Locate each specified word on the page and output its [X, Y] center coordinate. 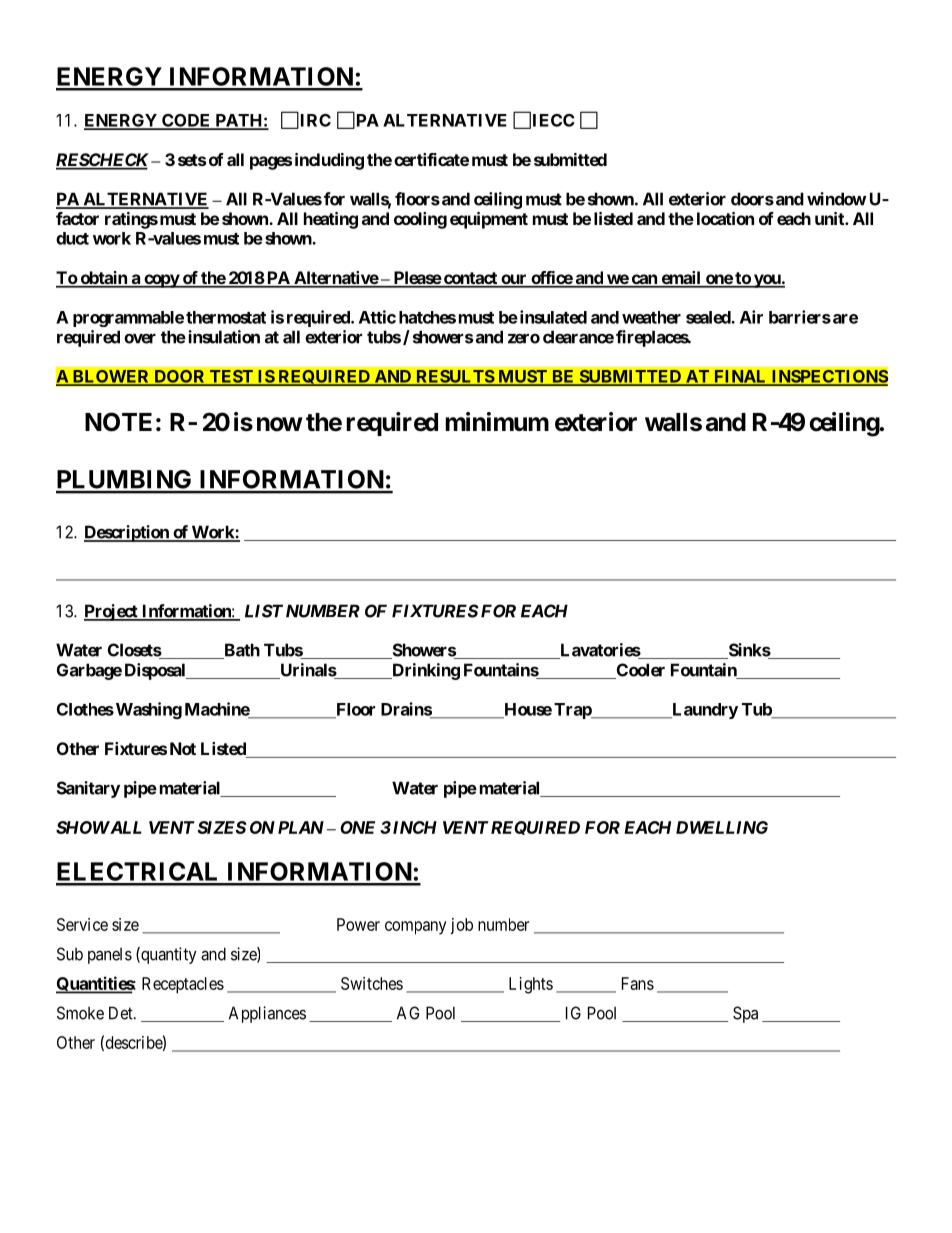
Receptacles [183, 985]
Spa [745, 1014]
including [329, 161]
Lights [531, 985]
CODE [186, 121]
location [725, 218]
